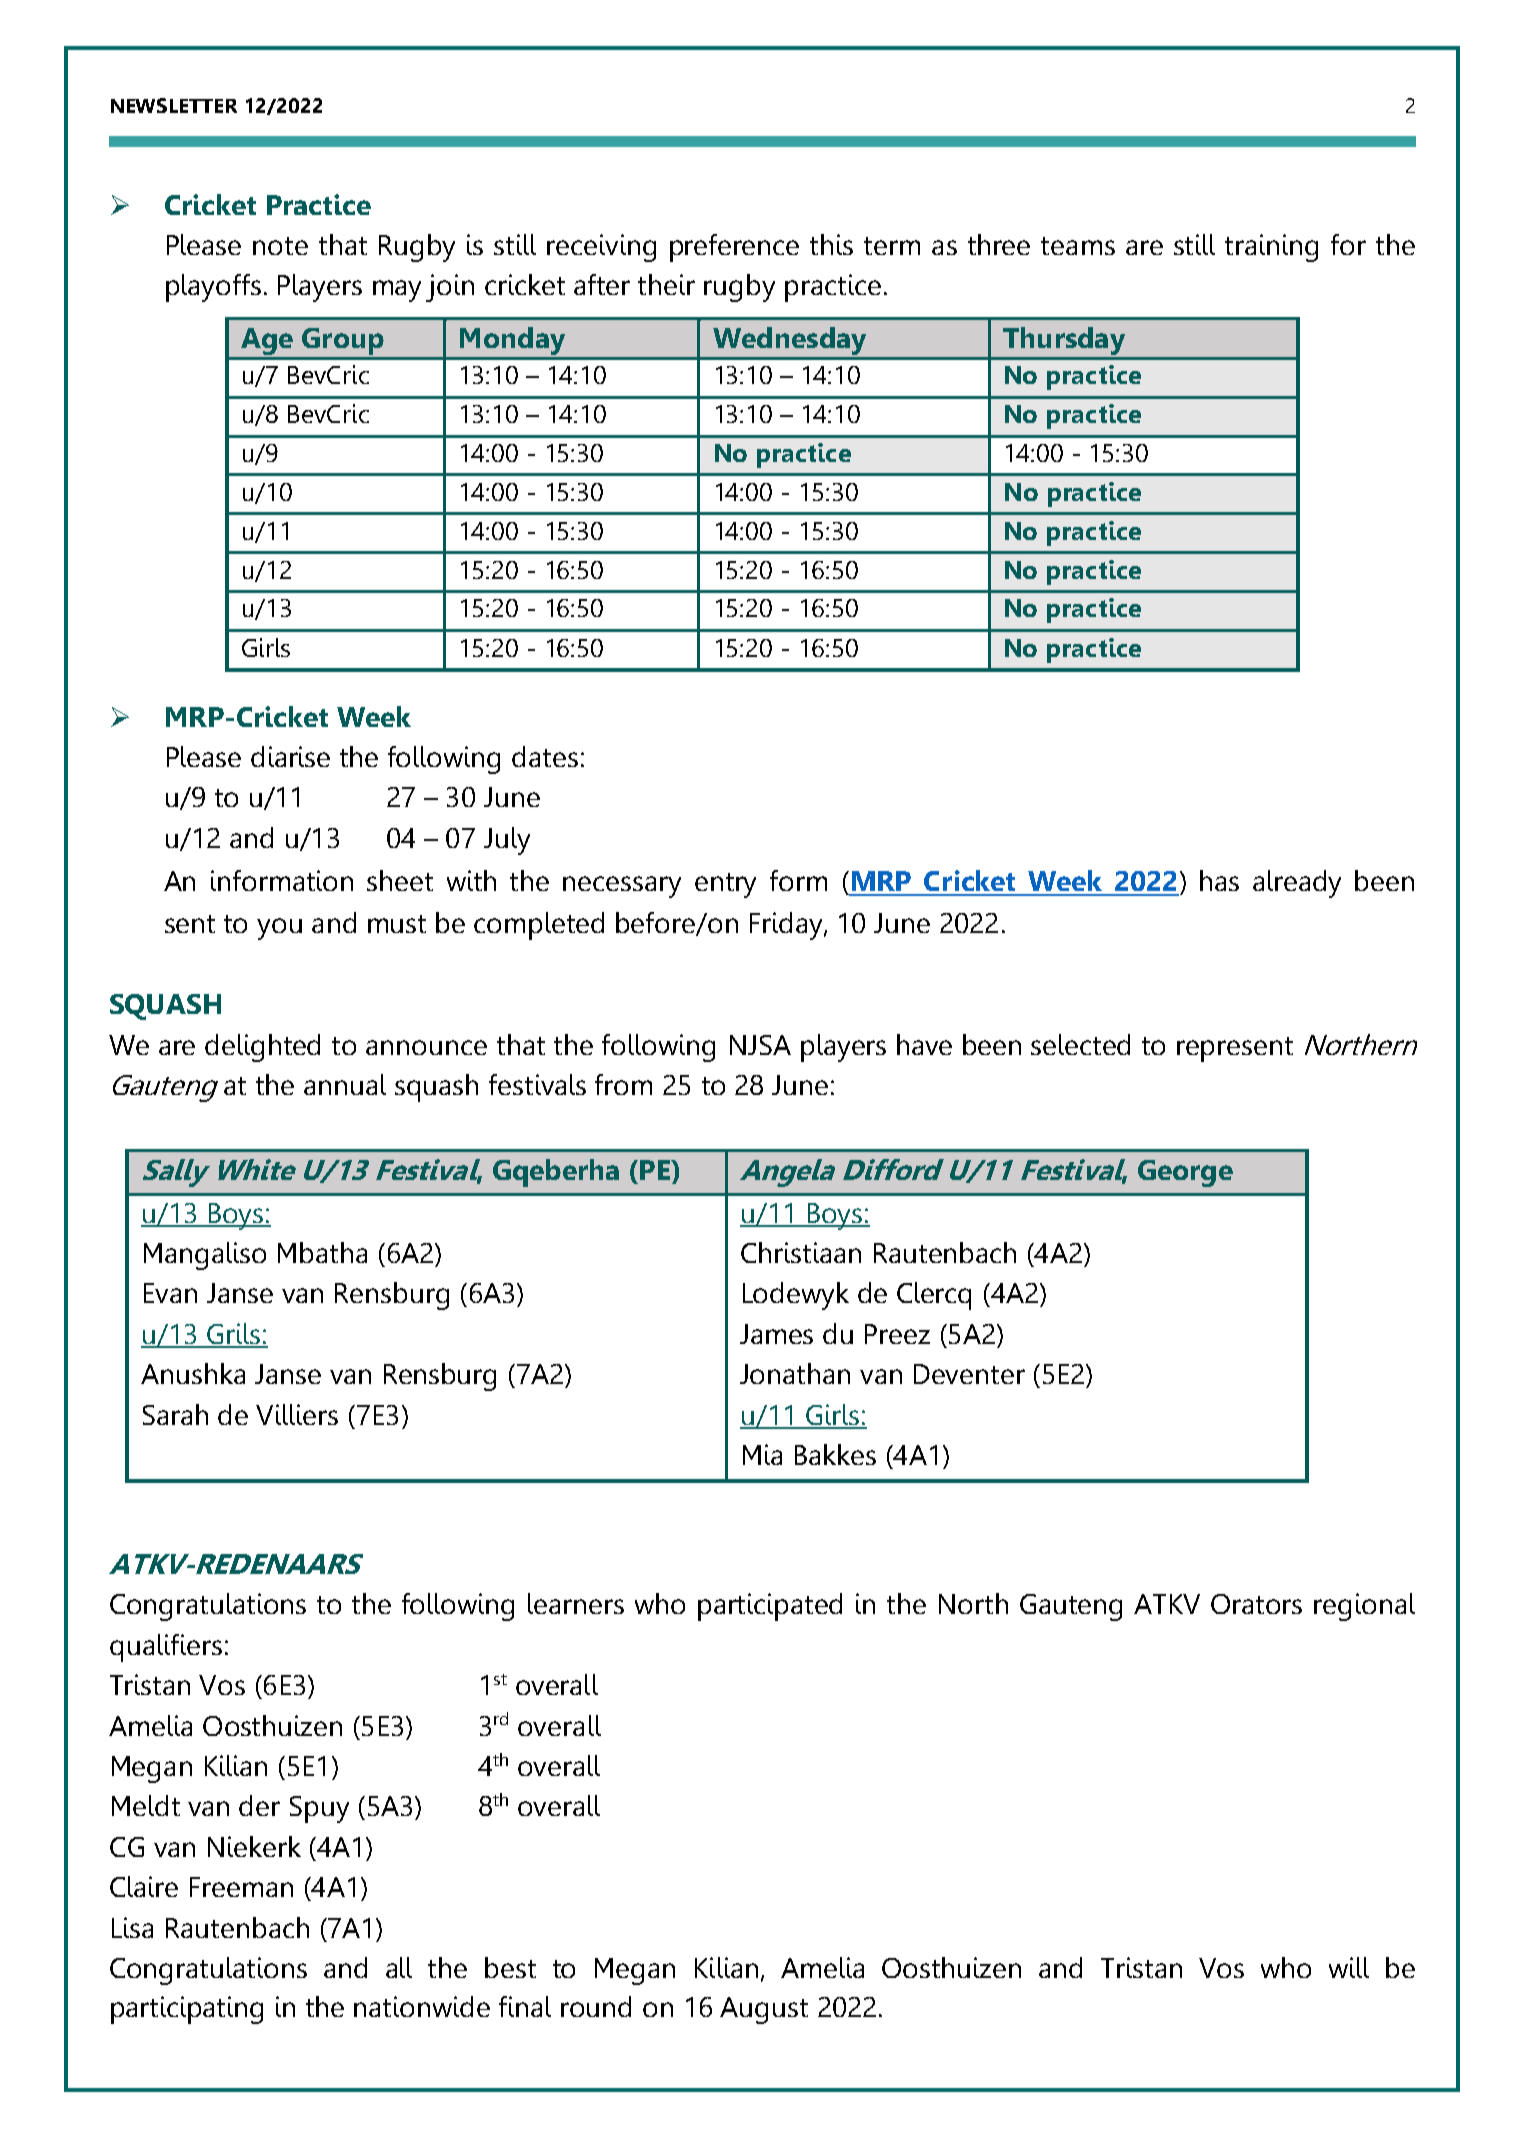 Image resolution: width=1524 pixels, height=2156 pixels. I want to click on will, so click(1349, 1967).
